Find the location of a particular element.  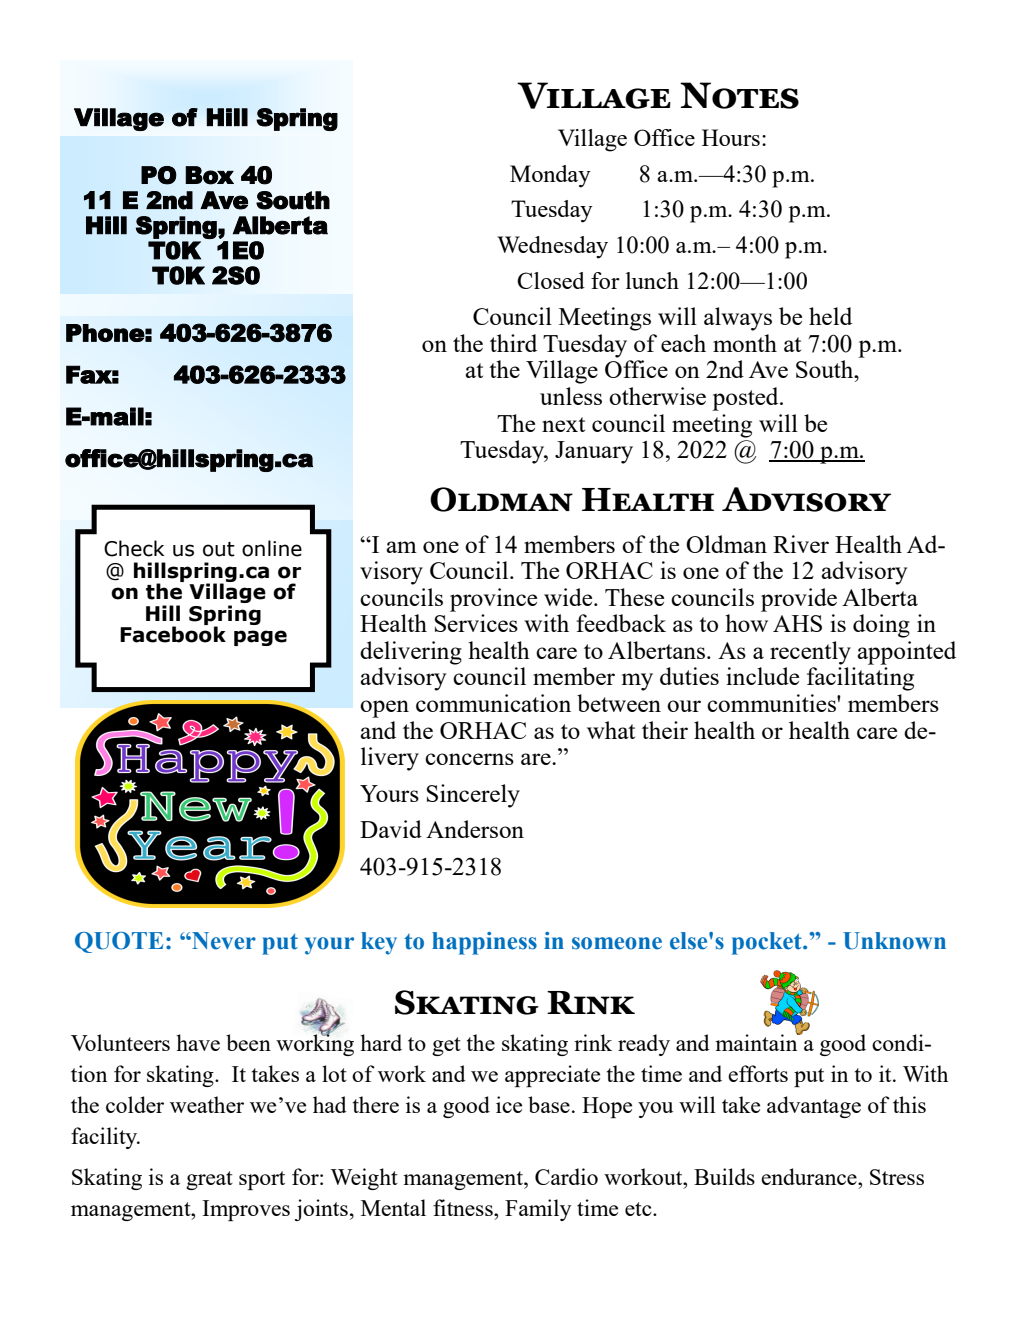

January is located at coordinates (594, 452).
